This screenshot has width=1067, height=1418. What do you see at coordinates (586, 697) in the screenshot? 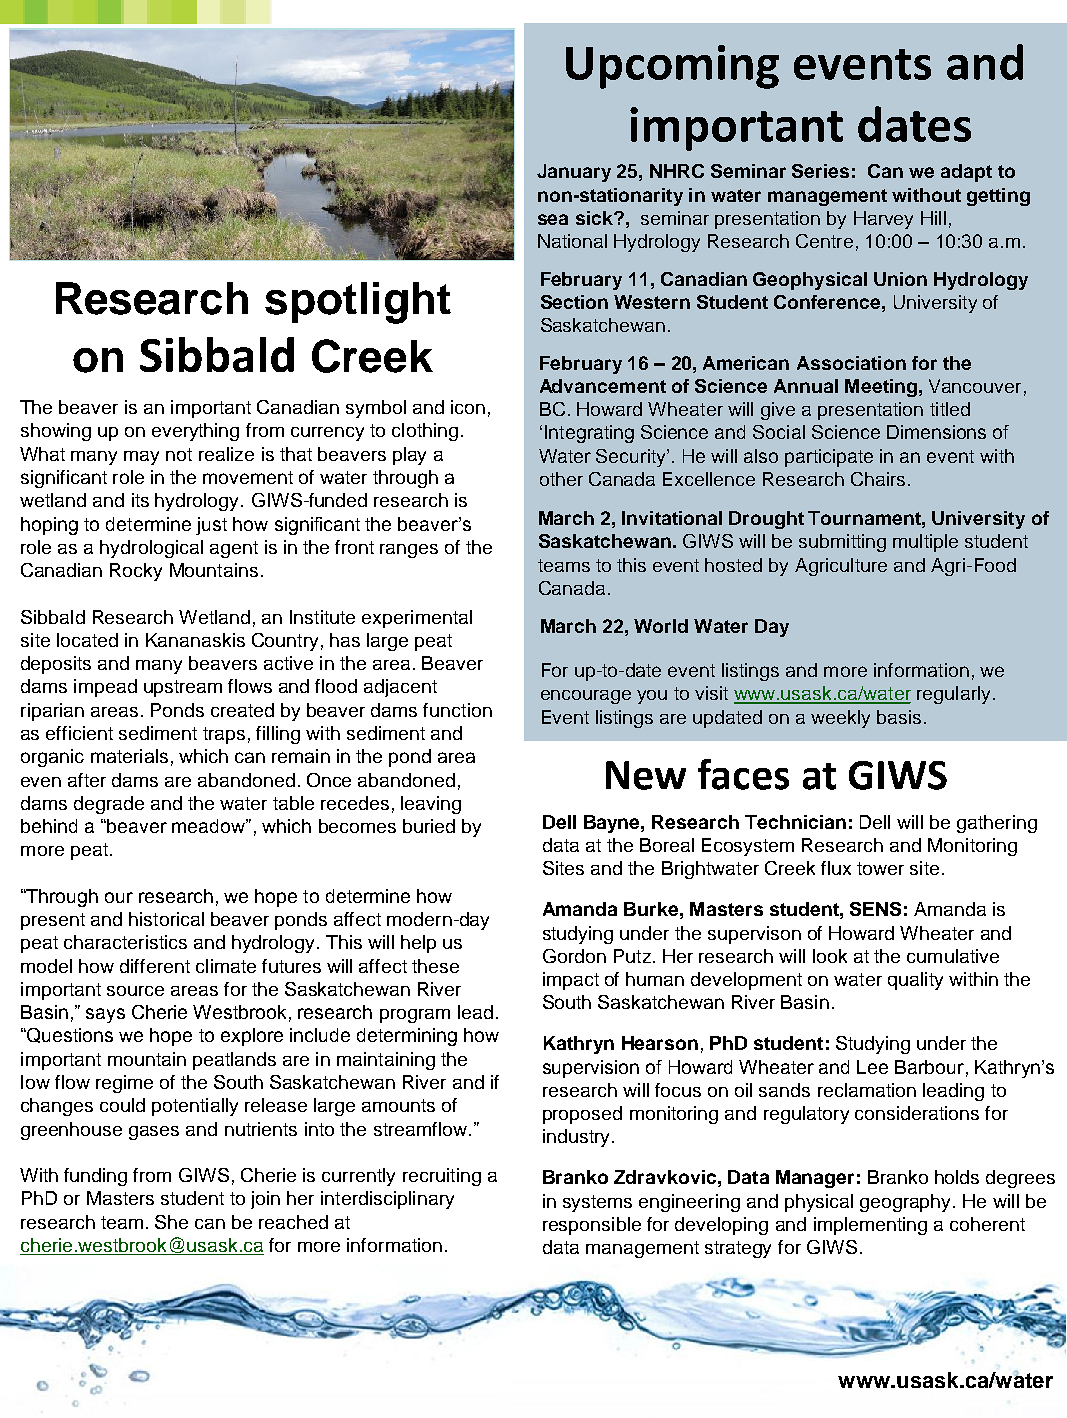
I see `encourage` at bounding box center [586, 697].
